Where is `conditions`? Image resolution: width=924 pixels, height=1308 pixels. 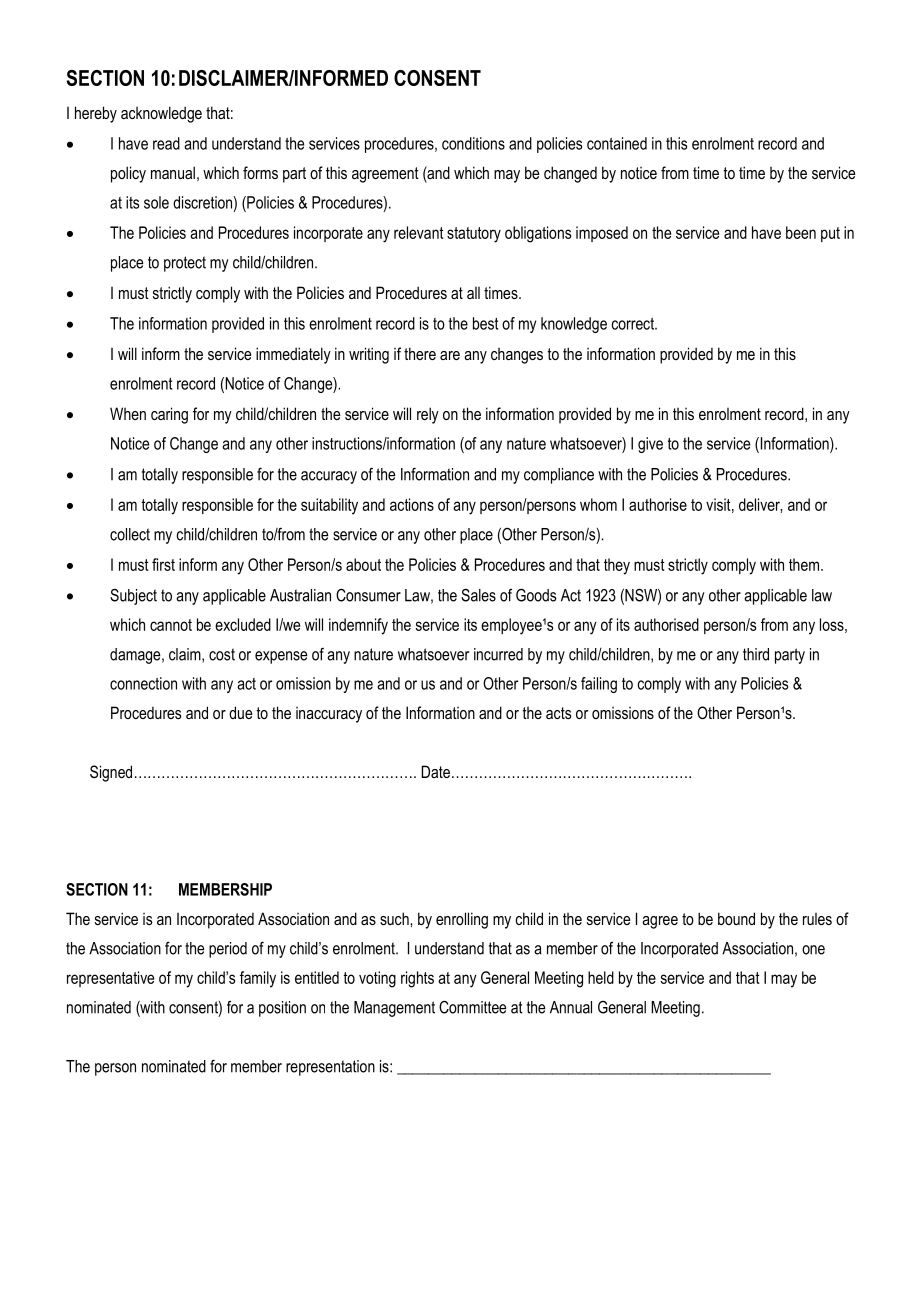 conditions is located at coordinates (473, 143).
